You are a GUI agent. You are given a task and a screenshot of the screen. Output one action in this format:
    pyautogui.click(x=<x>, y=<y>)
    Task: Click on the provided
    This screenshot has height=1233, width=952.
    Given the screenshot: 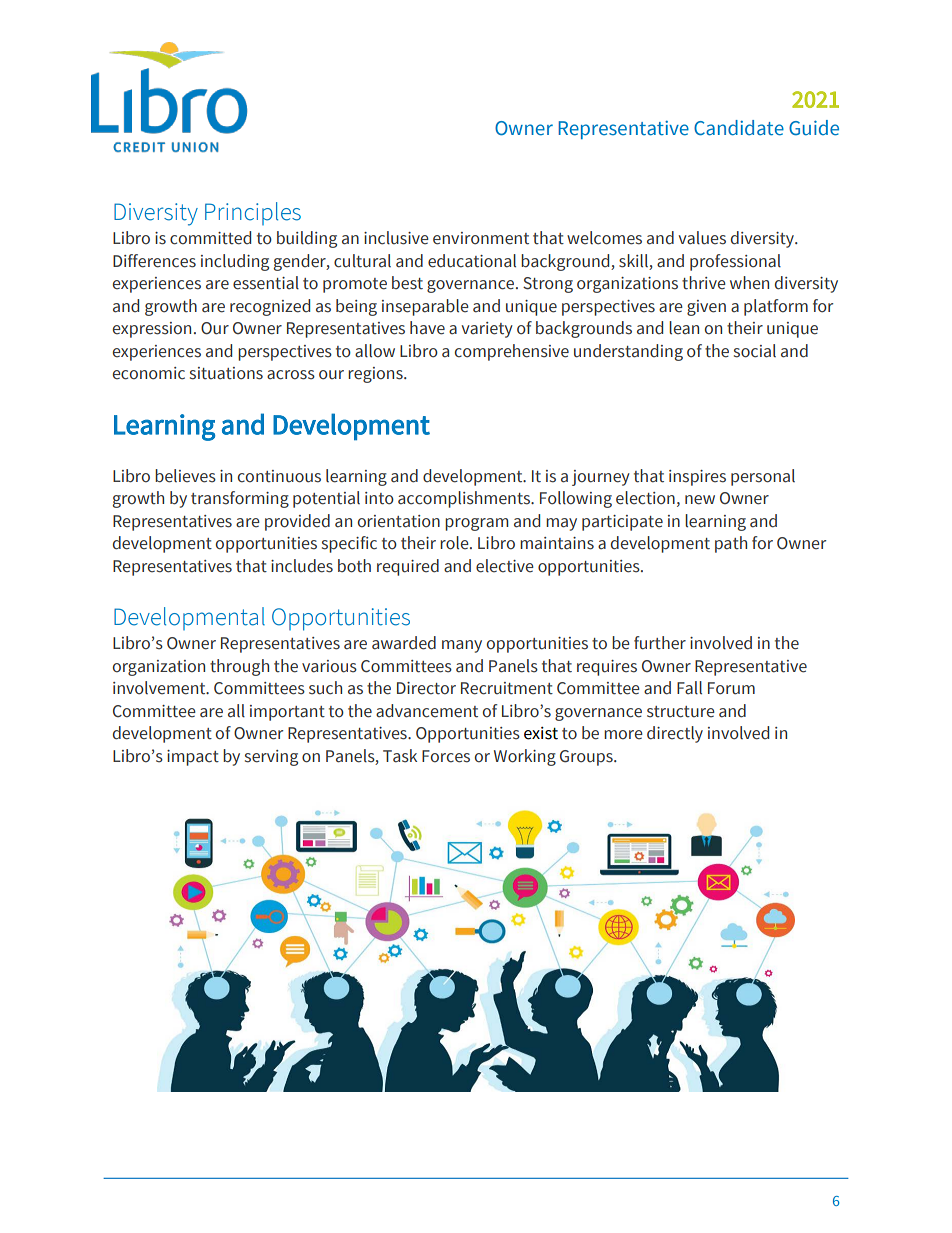 What is the action you would take?
    pyautogui.click(x=297, y=522)
